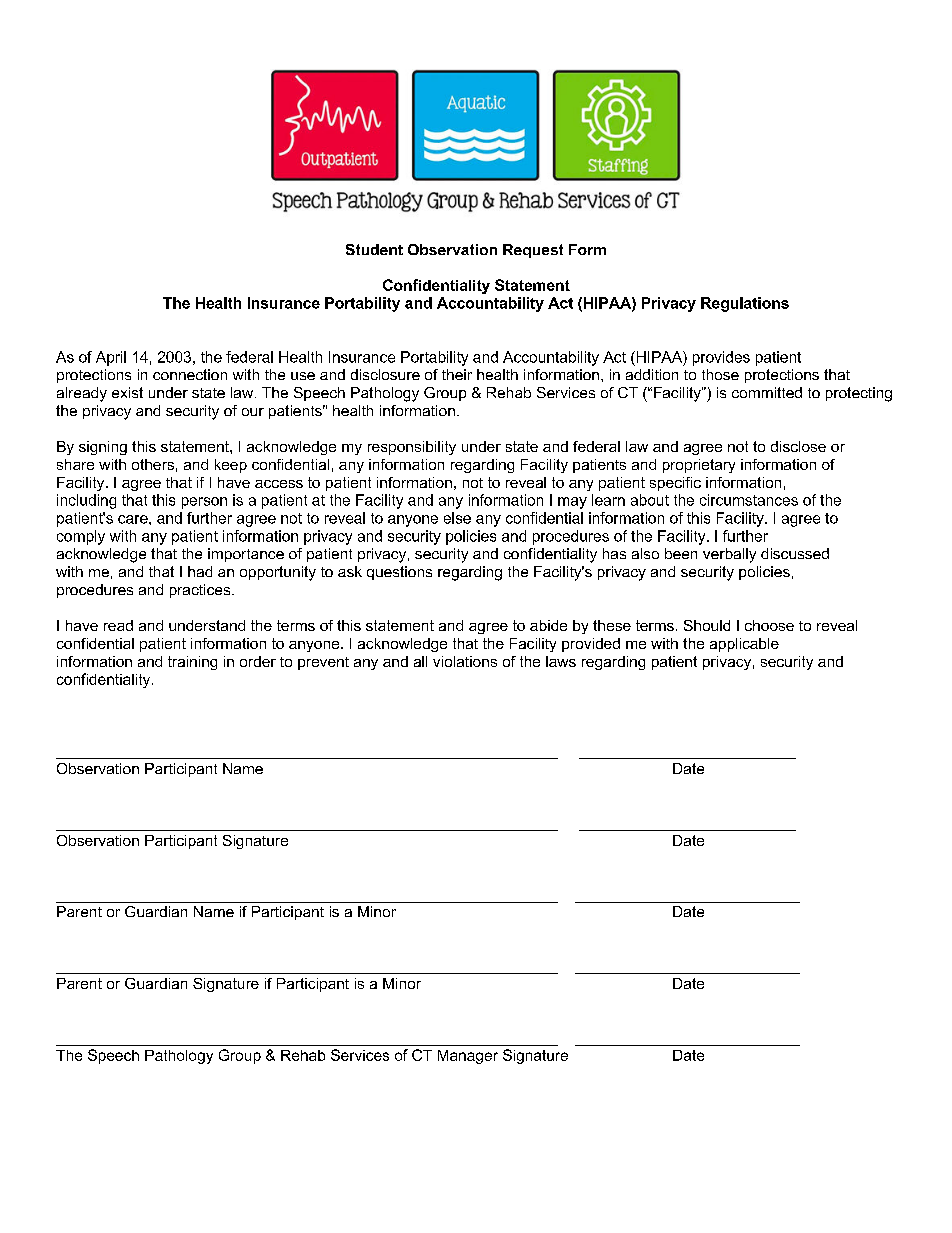 This screenshot has height=1233, width=952. Describe the element at coordinates (745, 304) in the screenshot. I see `Regulations` at that location.
